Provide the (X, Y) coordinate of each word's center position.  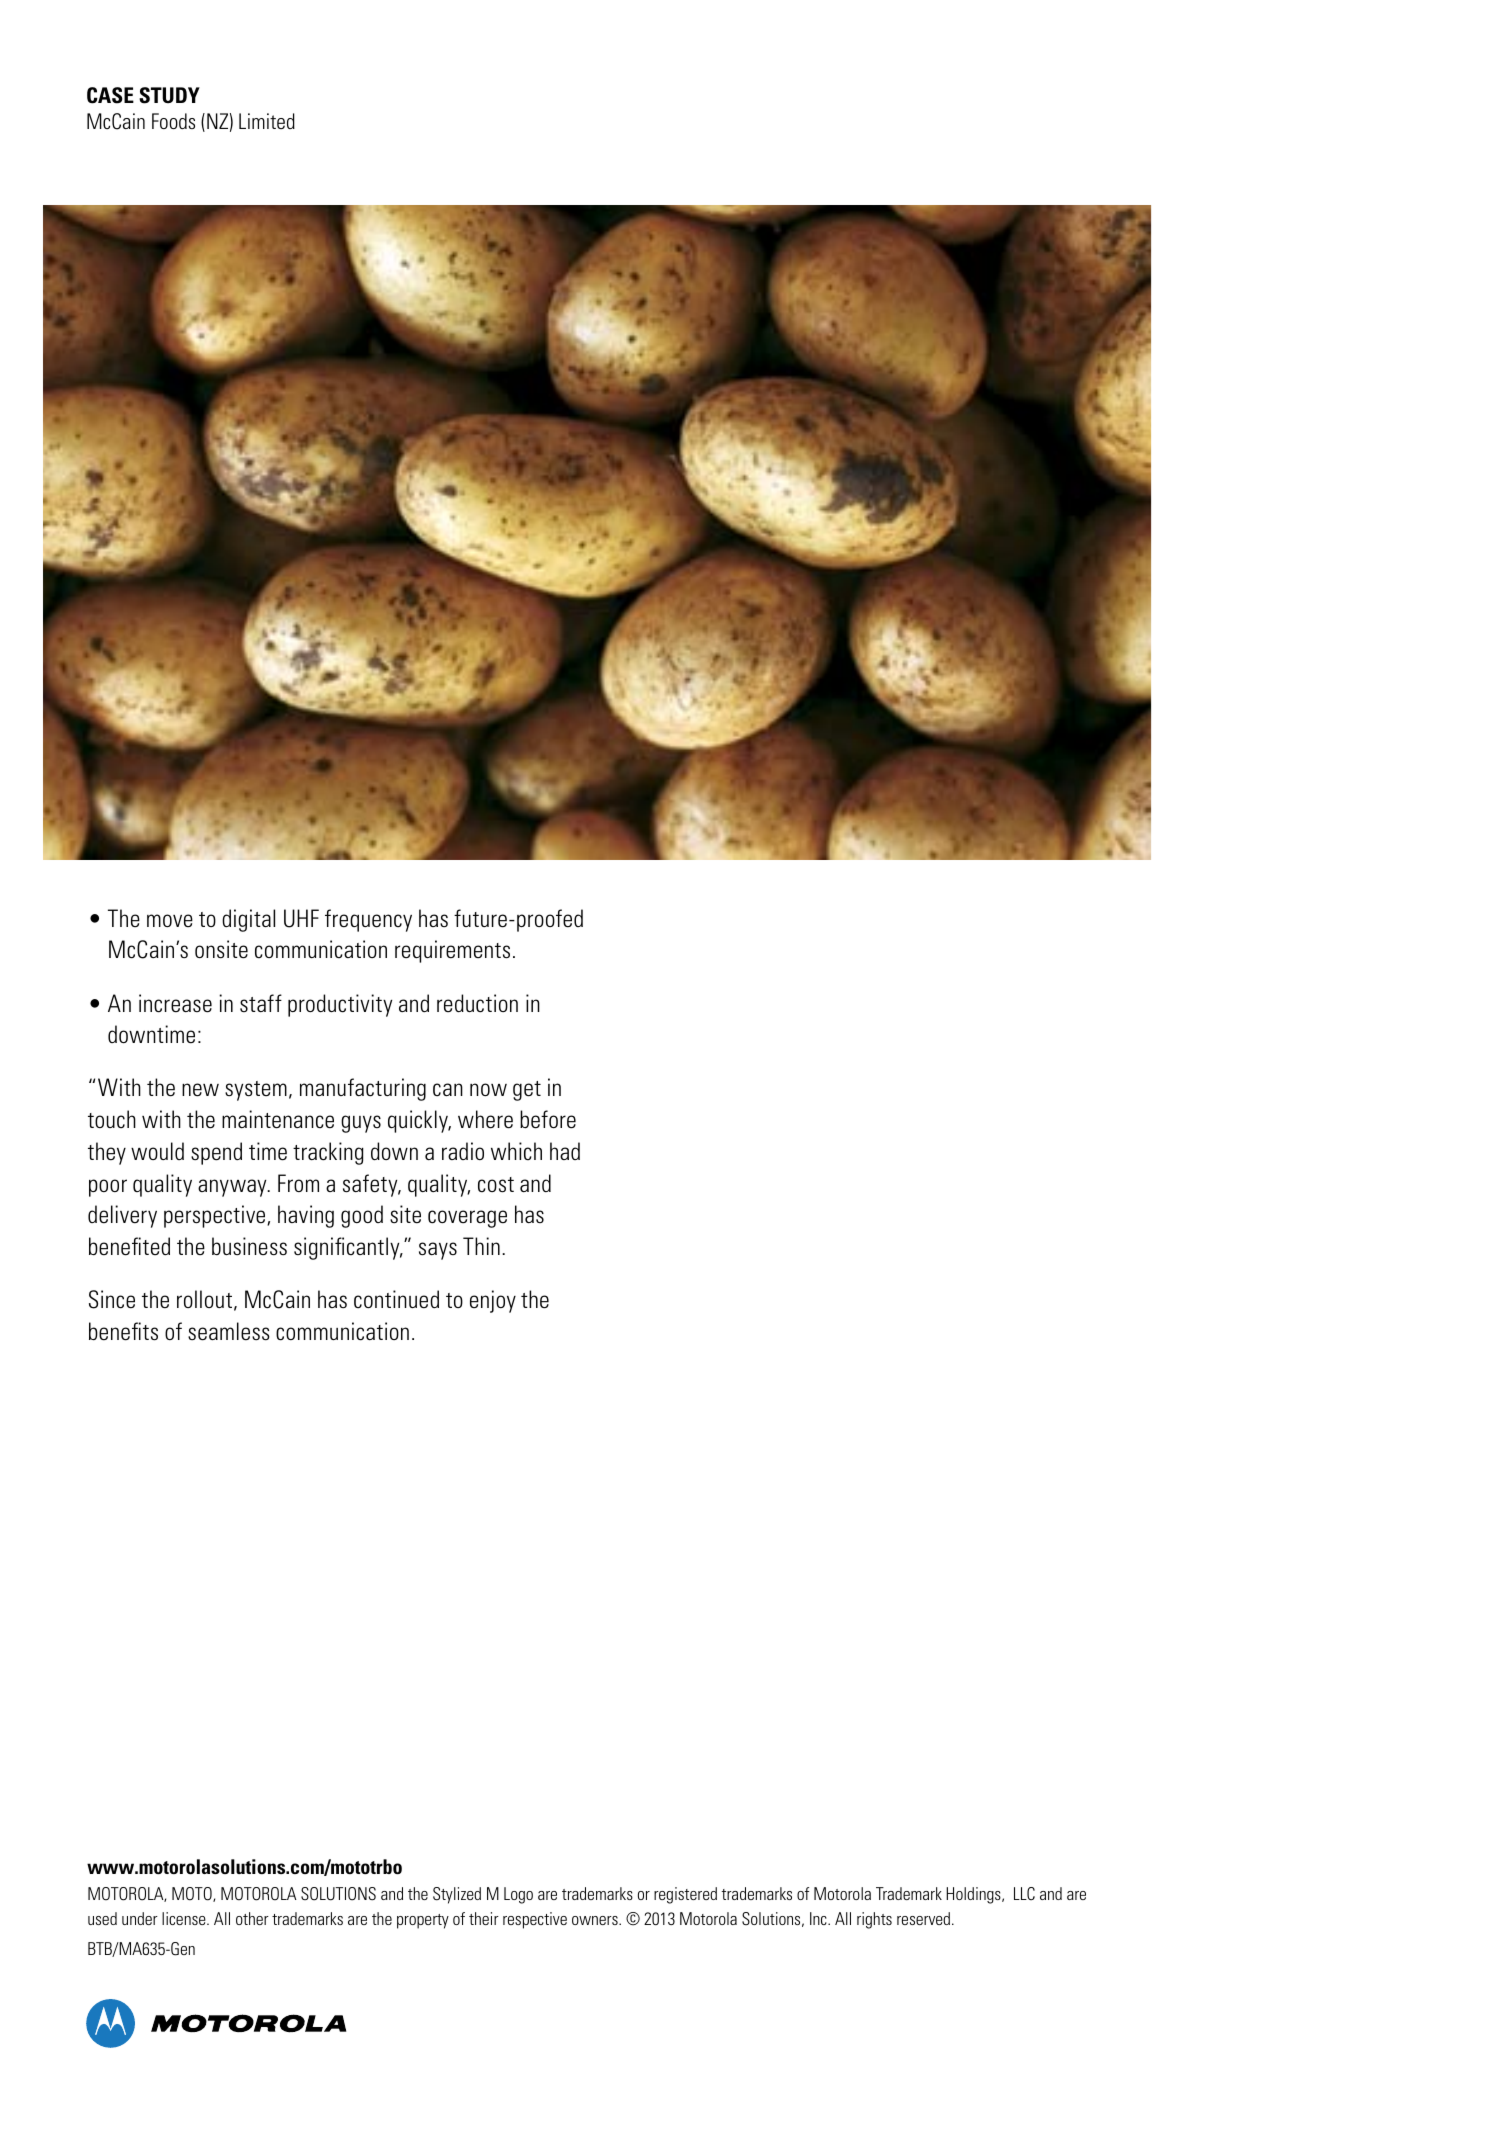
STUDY (169, 95)
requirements (452, 951)
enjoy (493, 1301)
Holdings (974, 1895)
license (185, 1918)
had (565, 1151)
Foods (173, 121)
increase (175, 1003)
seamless (229, 1331)
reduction (477, 1003)
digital (248, 920)
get (527, 1091)
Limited (267, 121)
